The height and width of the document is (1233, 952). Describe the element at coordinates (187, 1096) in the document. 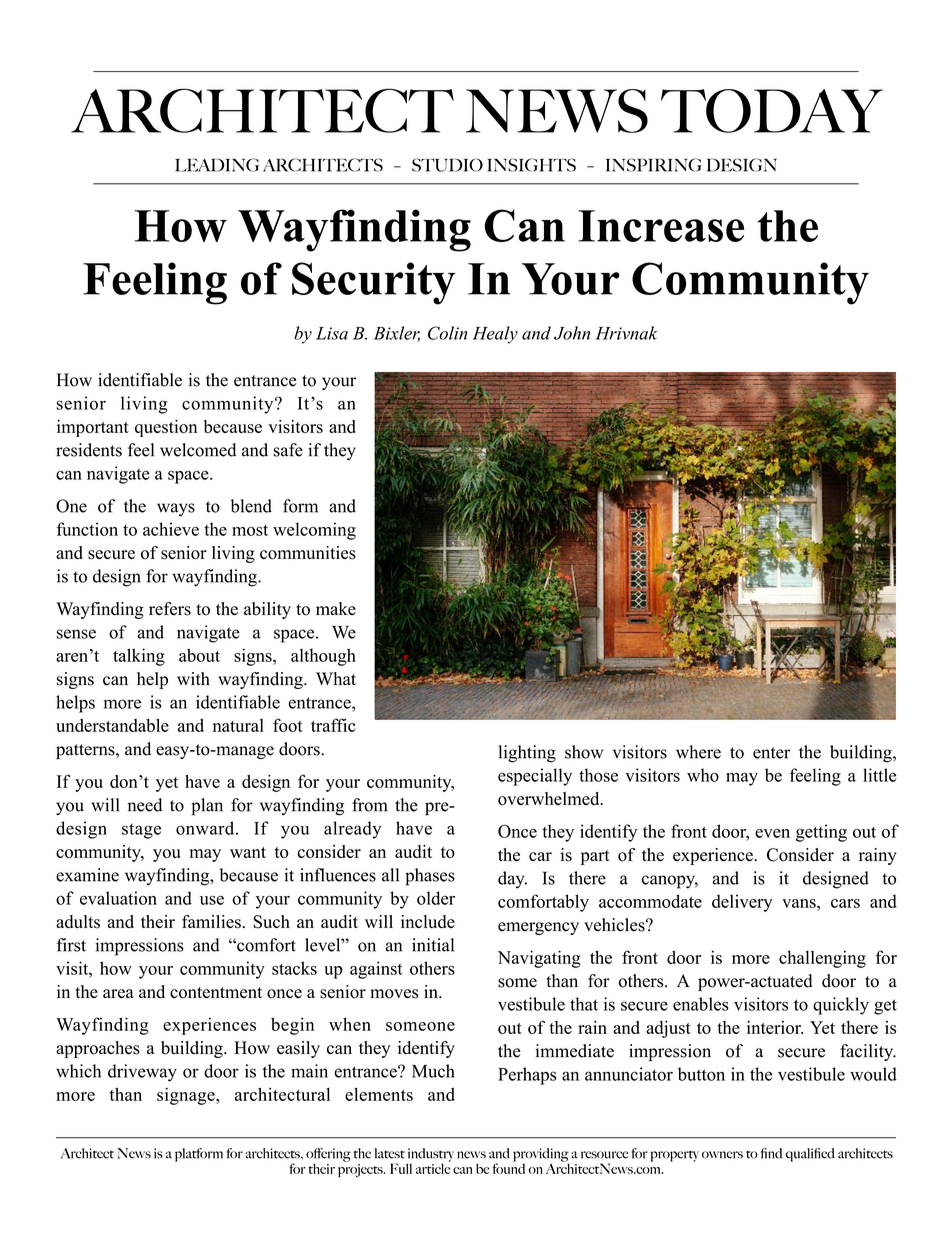

I see `signage` at that location.
